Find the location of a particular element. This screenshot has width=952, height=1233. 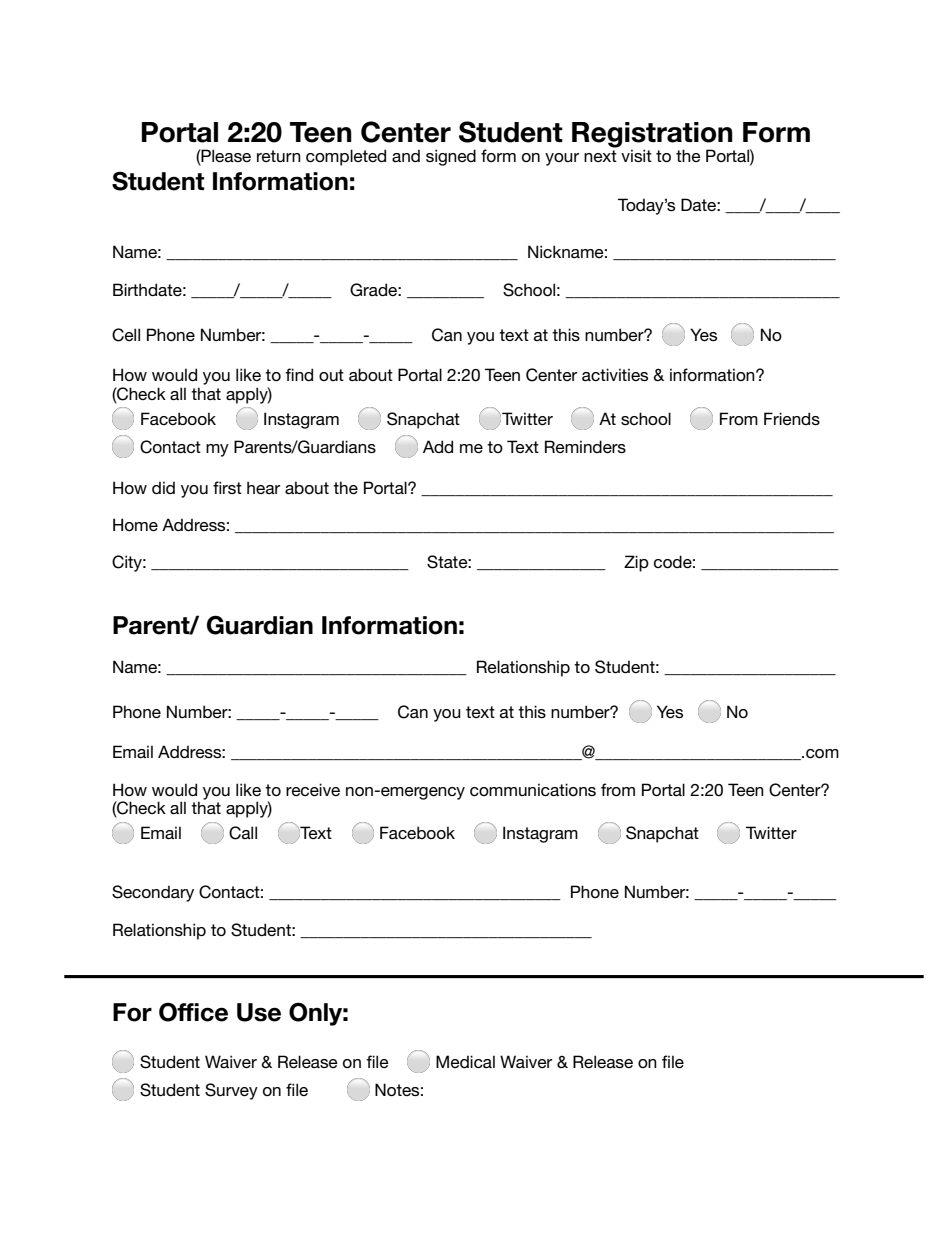

Reminders is located at coordinates (585, 446).
